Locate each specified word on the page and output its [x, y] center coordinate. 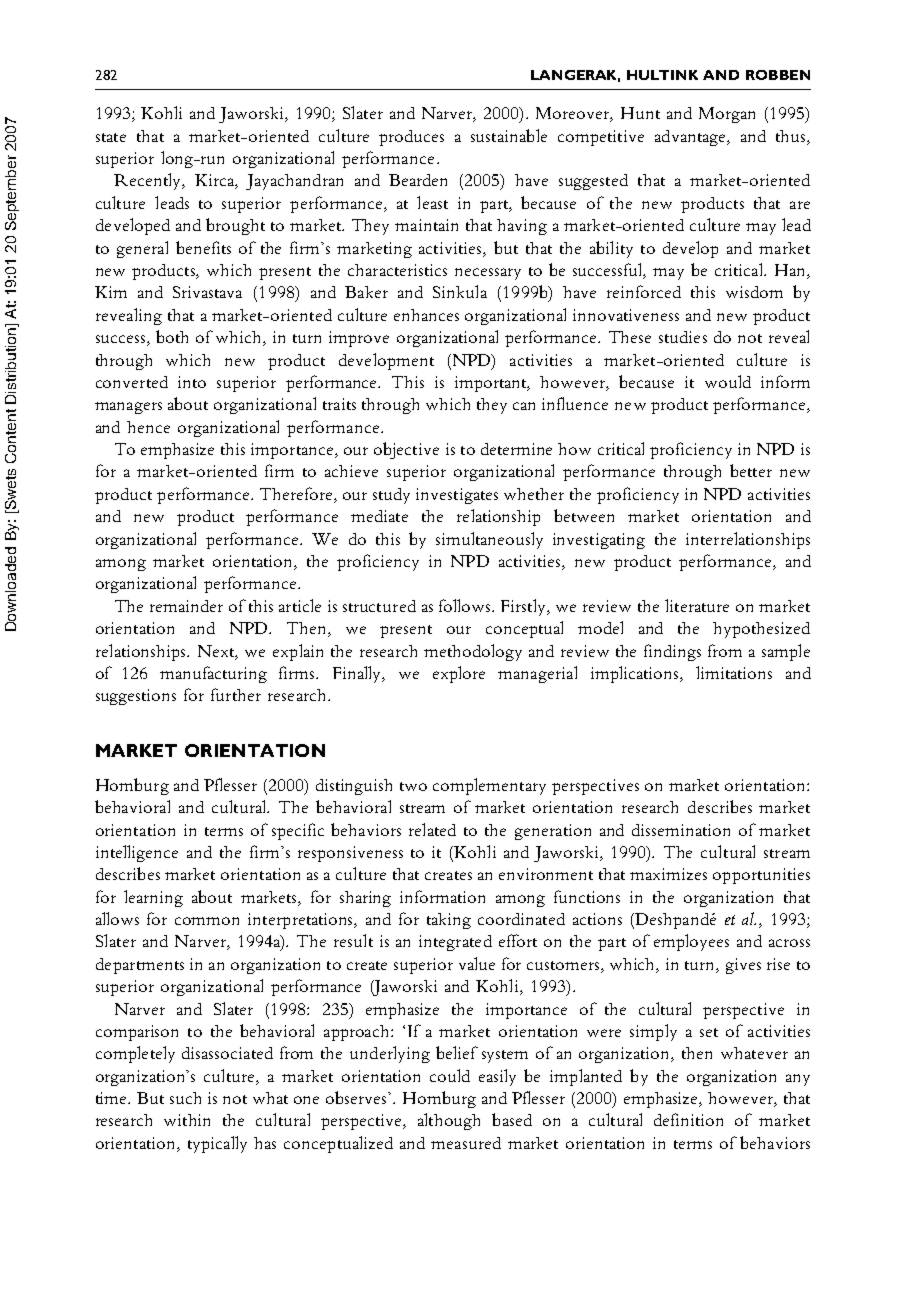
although [449, 1121]
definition [688, 1119]
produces [411, 138]
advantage [691, 138]
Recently [149, 181]
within [187, 1120]
